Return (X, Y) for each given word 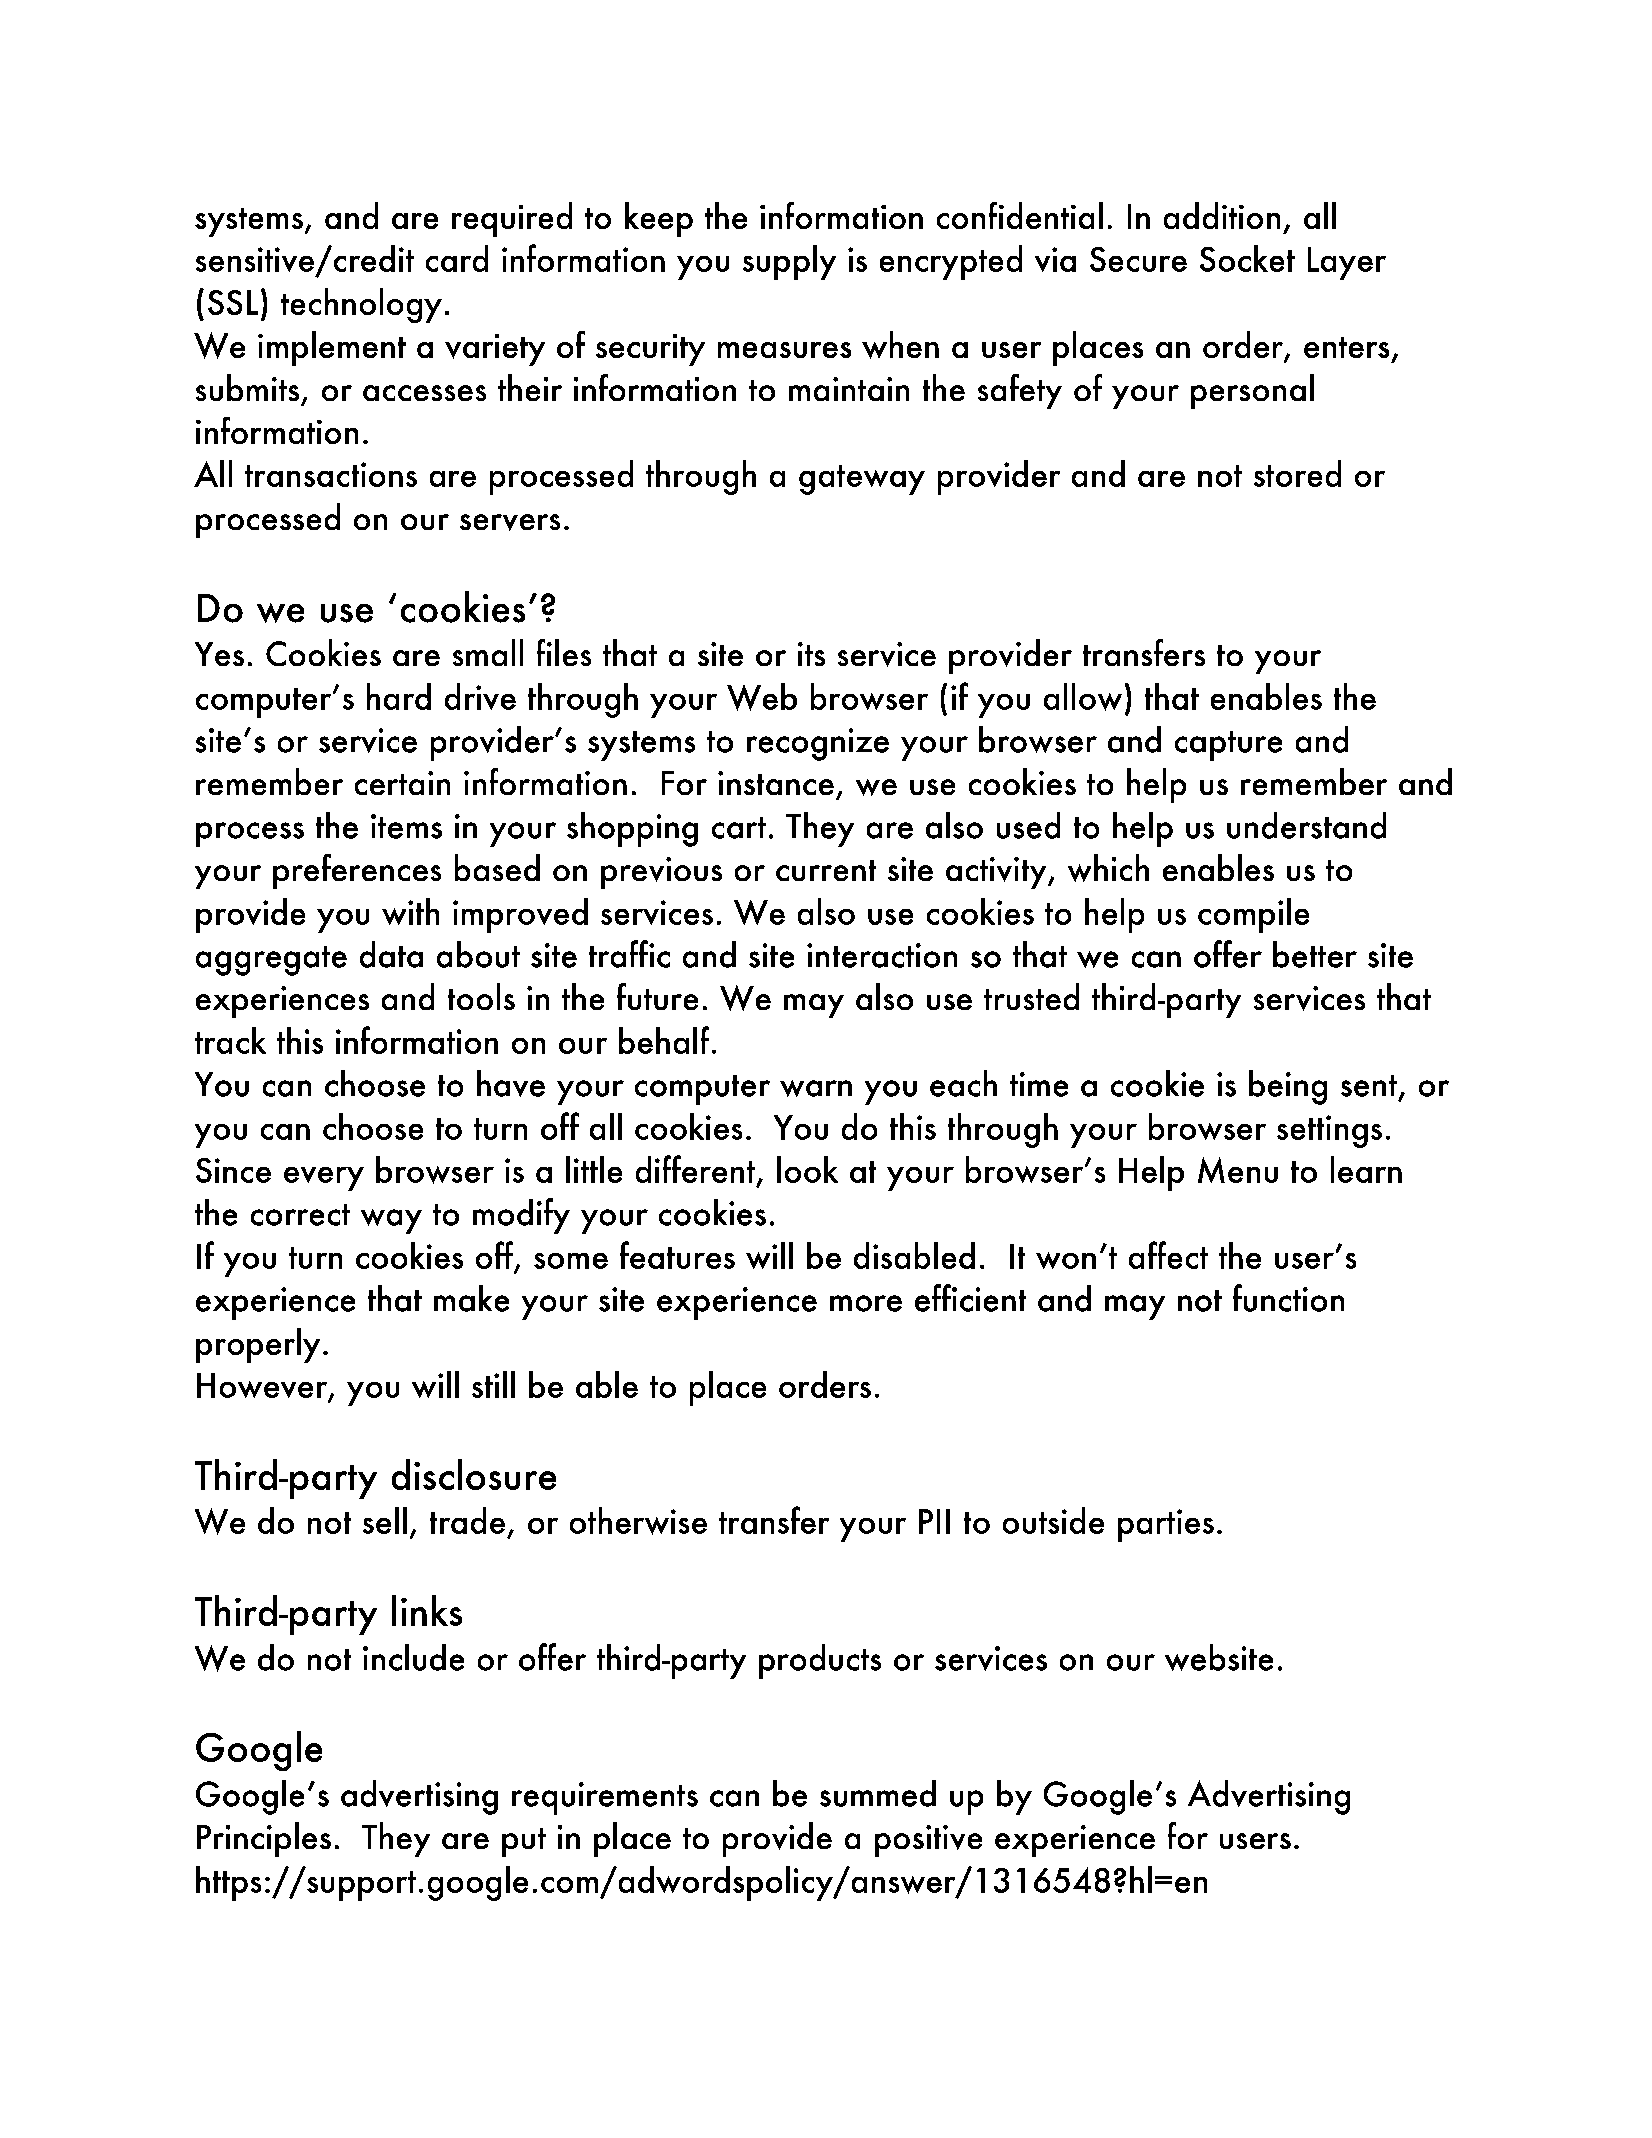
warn (816, 1088)
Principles (264, 1839)
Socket (1247, 258)
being (1288, 1087)
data (391, 954)
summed (878, 1793)
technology (361, 305)
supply (789, 262)
